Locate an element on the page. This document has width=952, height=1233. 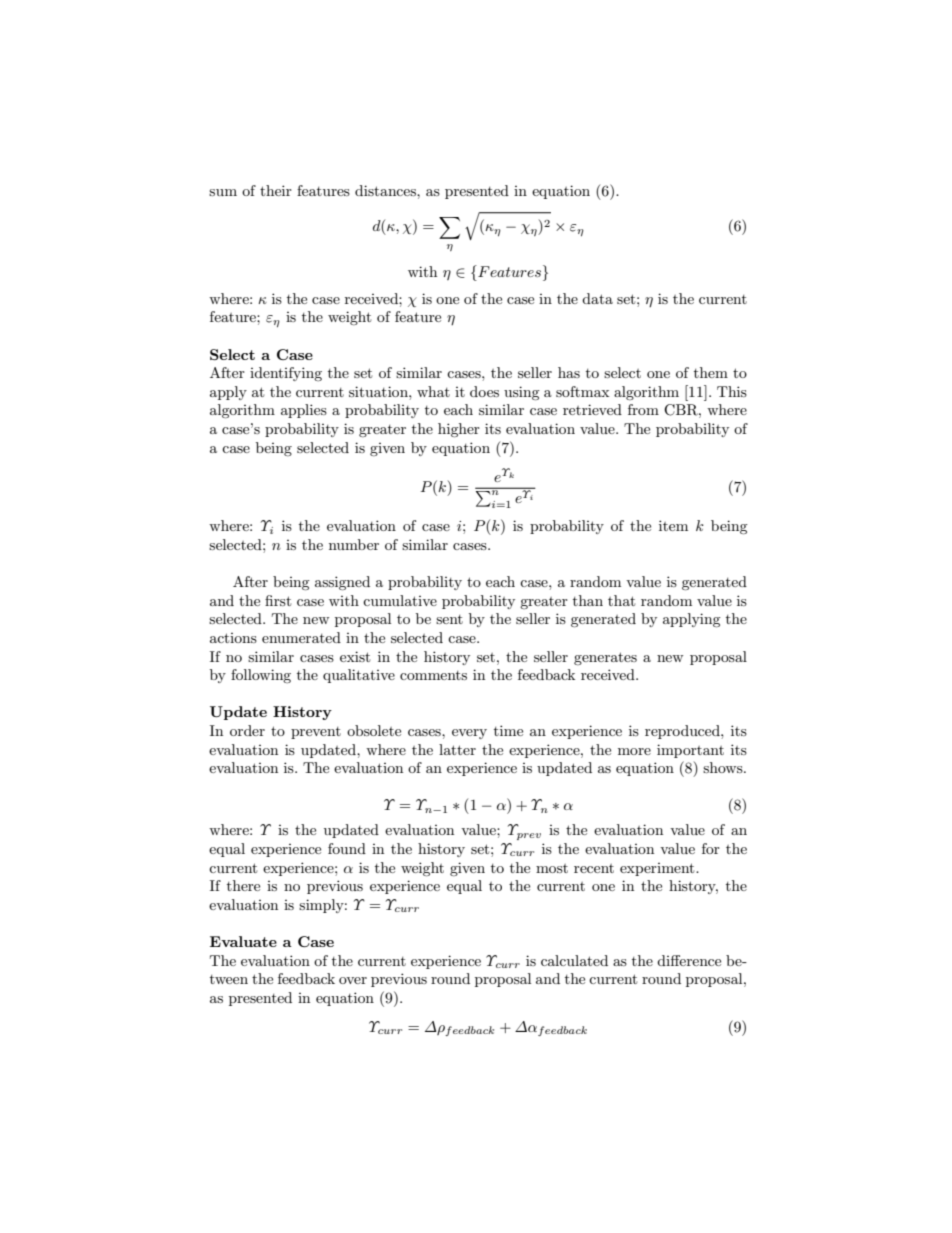
from is located at coordinates (643, 409).
